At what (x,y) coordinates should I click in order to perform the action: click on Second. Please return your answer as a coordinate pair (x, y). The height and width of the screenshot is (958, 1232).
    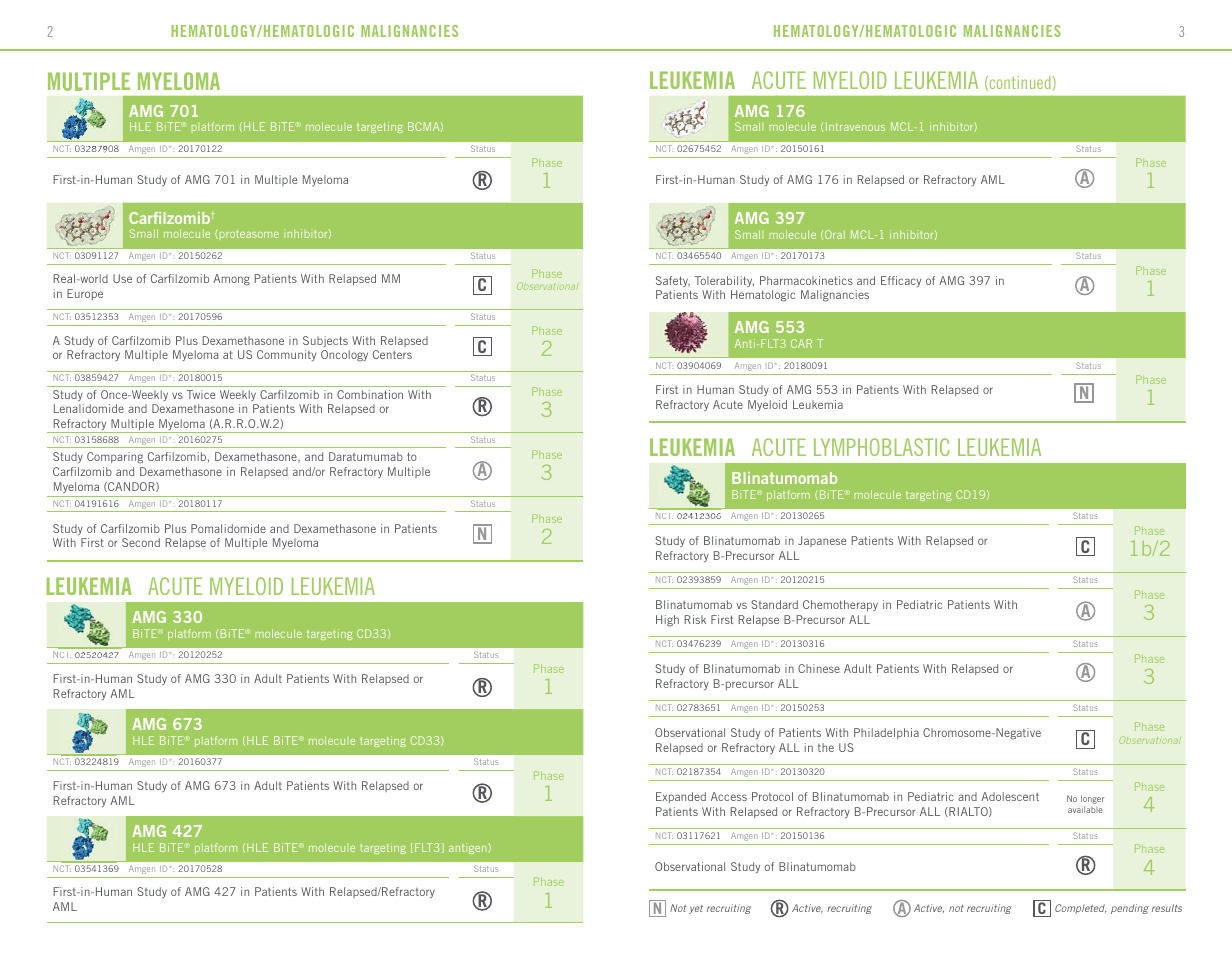
    Looking at the image, I should click on (141, 542).
